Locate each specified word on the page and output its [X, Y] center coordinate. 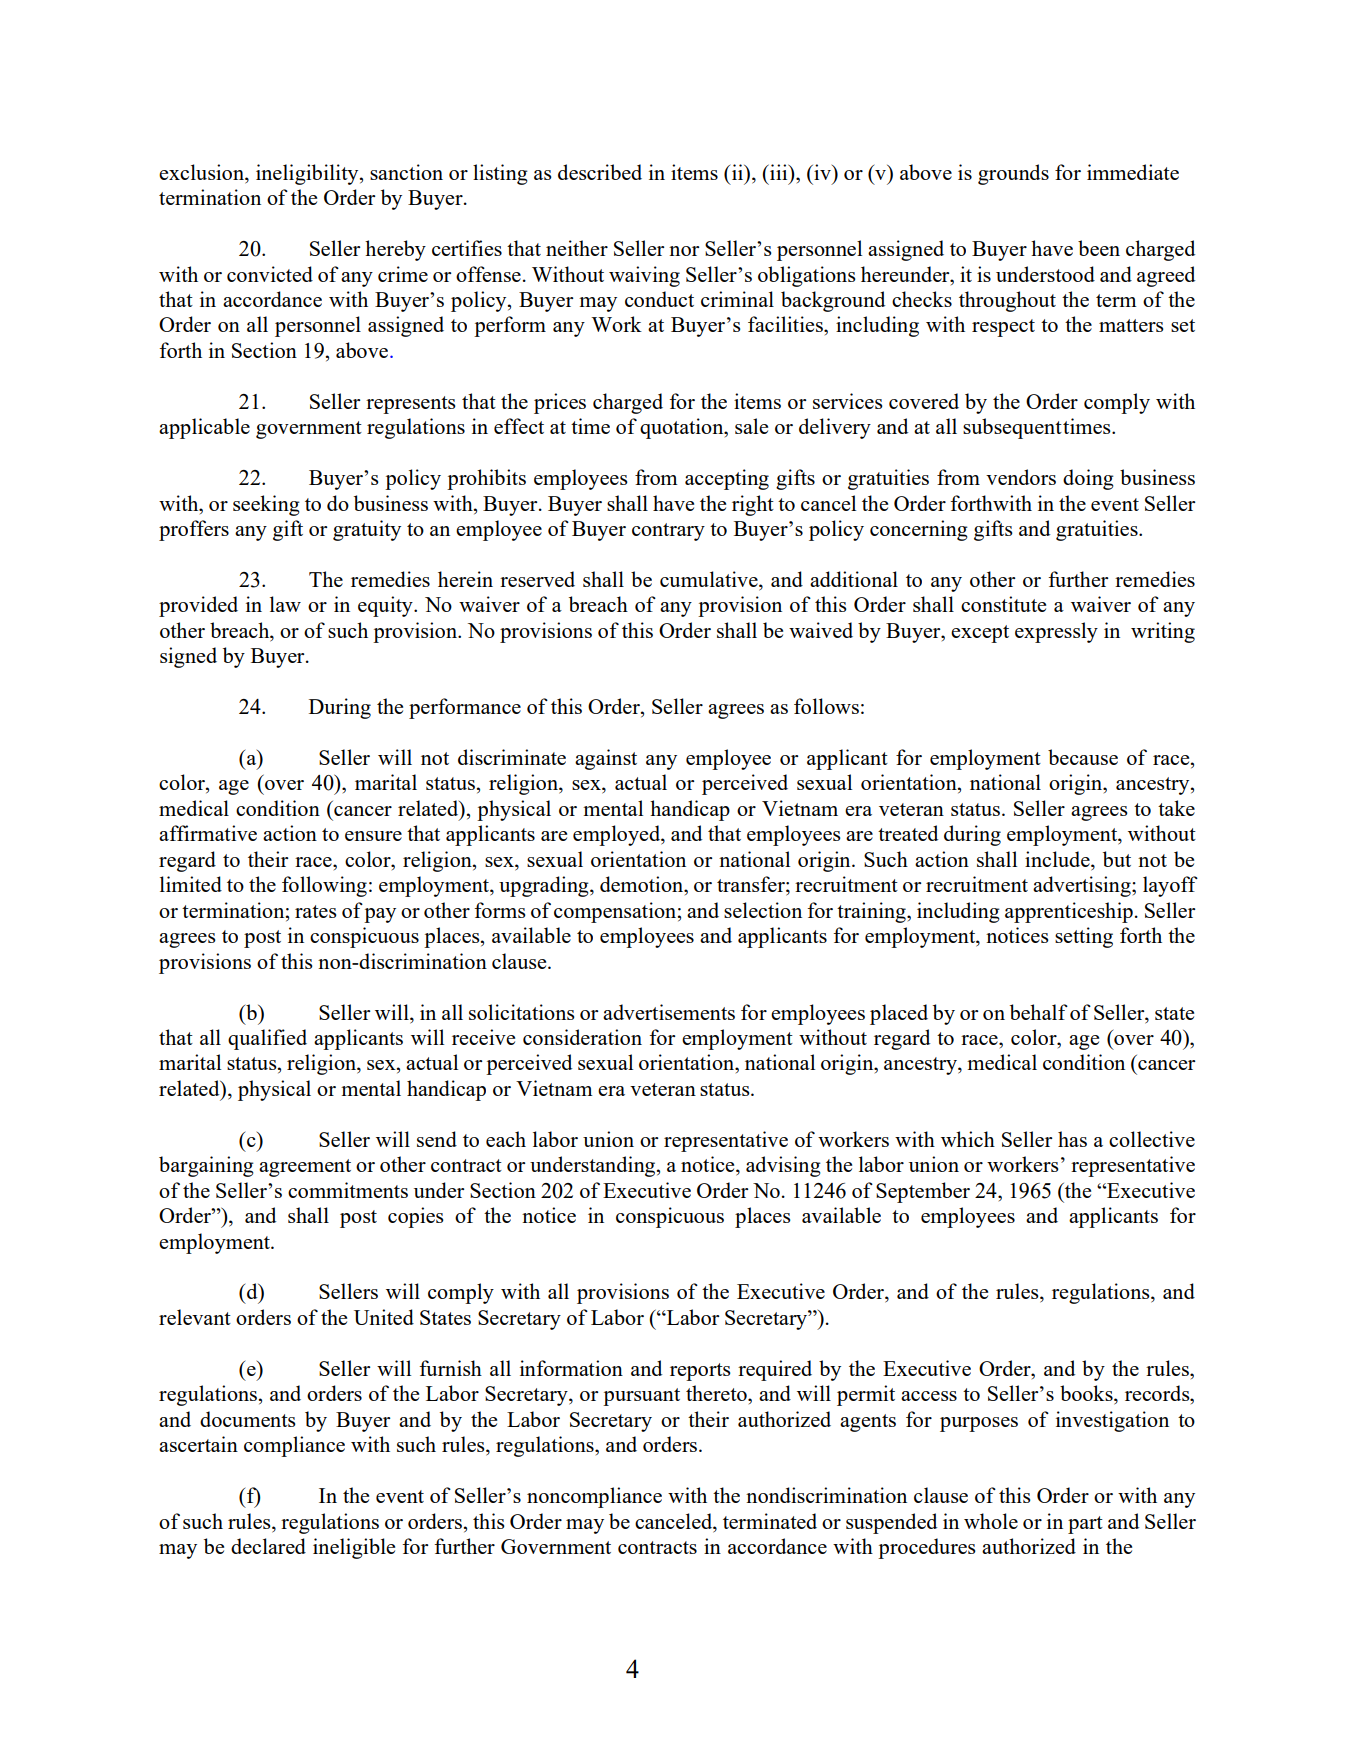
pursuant [641, 1397]
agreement [305, 1168]
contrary [668, 532]
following [324, 886]
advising [783, 1166]
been [1099, 248]
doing [1088, 479]
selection [763, 910]
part [1085, 1525]
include [1058, 860]
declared [268, 1546]
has [1072, 1139]
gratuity [367, 530]
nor [684, 251]
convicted [270, 274]
